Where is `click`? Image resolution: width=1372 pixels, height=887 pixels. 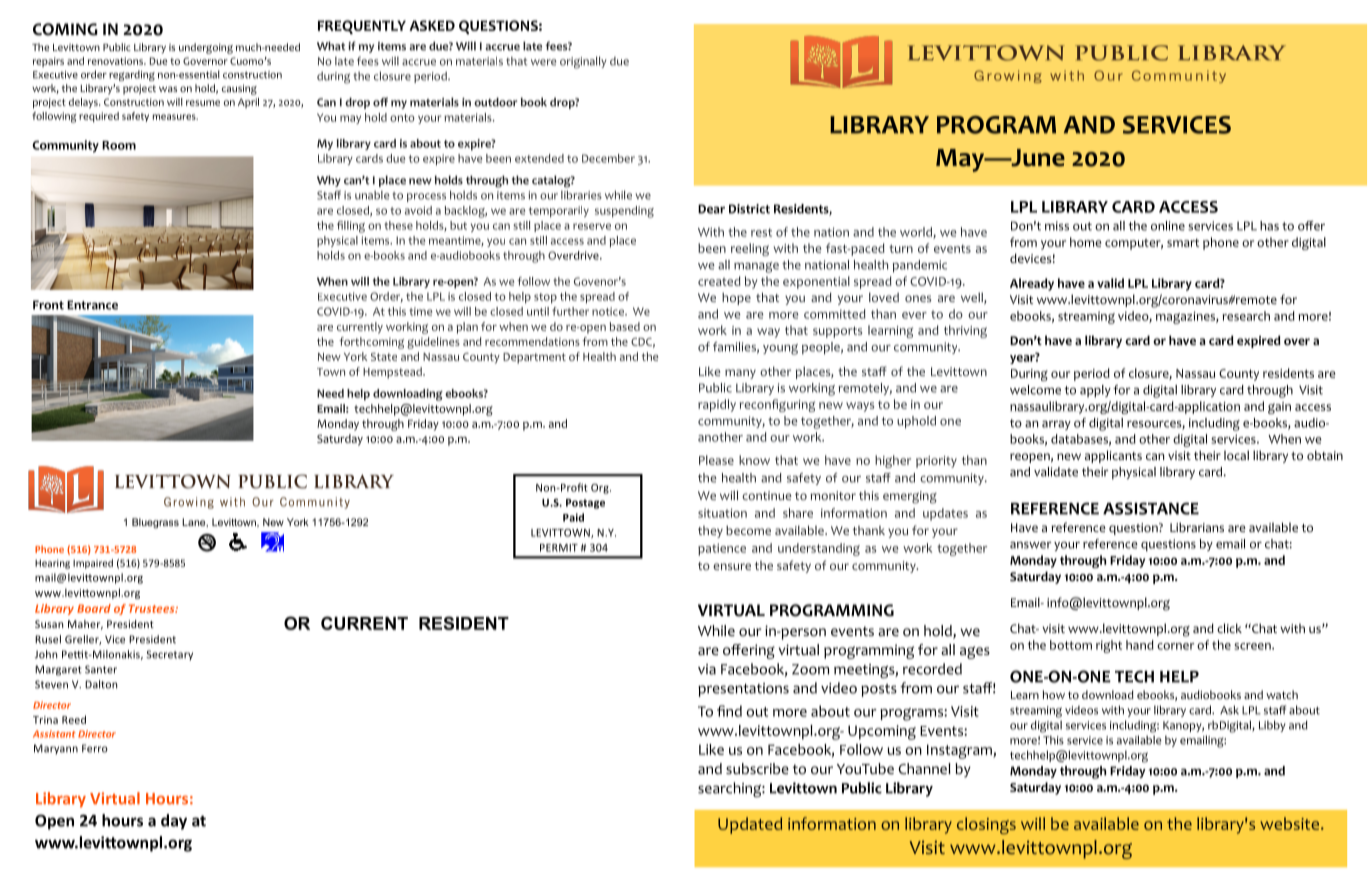 click is located at coordinates (1229, 628).
